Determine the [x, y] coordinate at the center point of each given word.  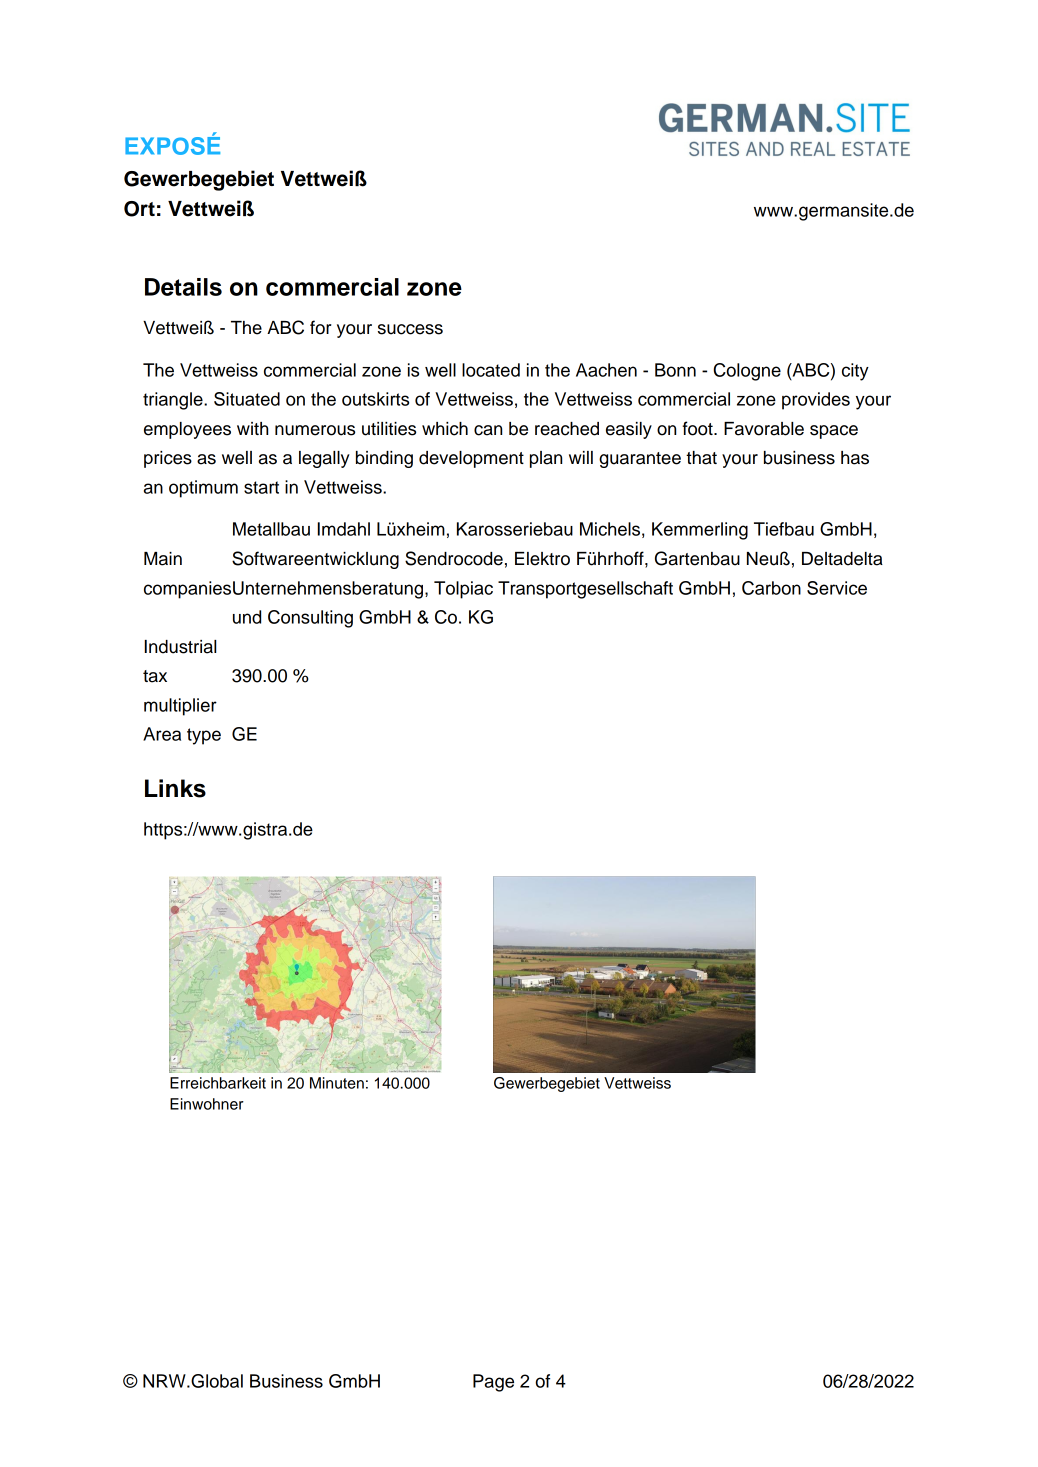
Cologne [747, 372]
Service [837, 588]
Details [183, 287]
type [204, 736]
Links [175, 788]
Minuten [337, 1083]
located [491, 370]
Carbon [771, 588]
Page [493, 1383]
